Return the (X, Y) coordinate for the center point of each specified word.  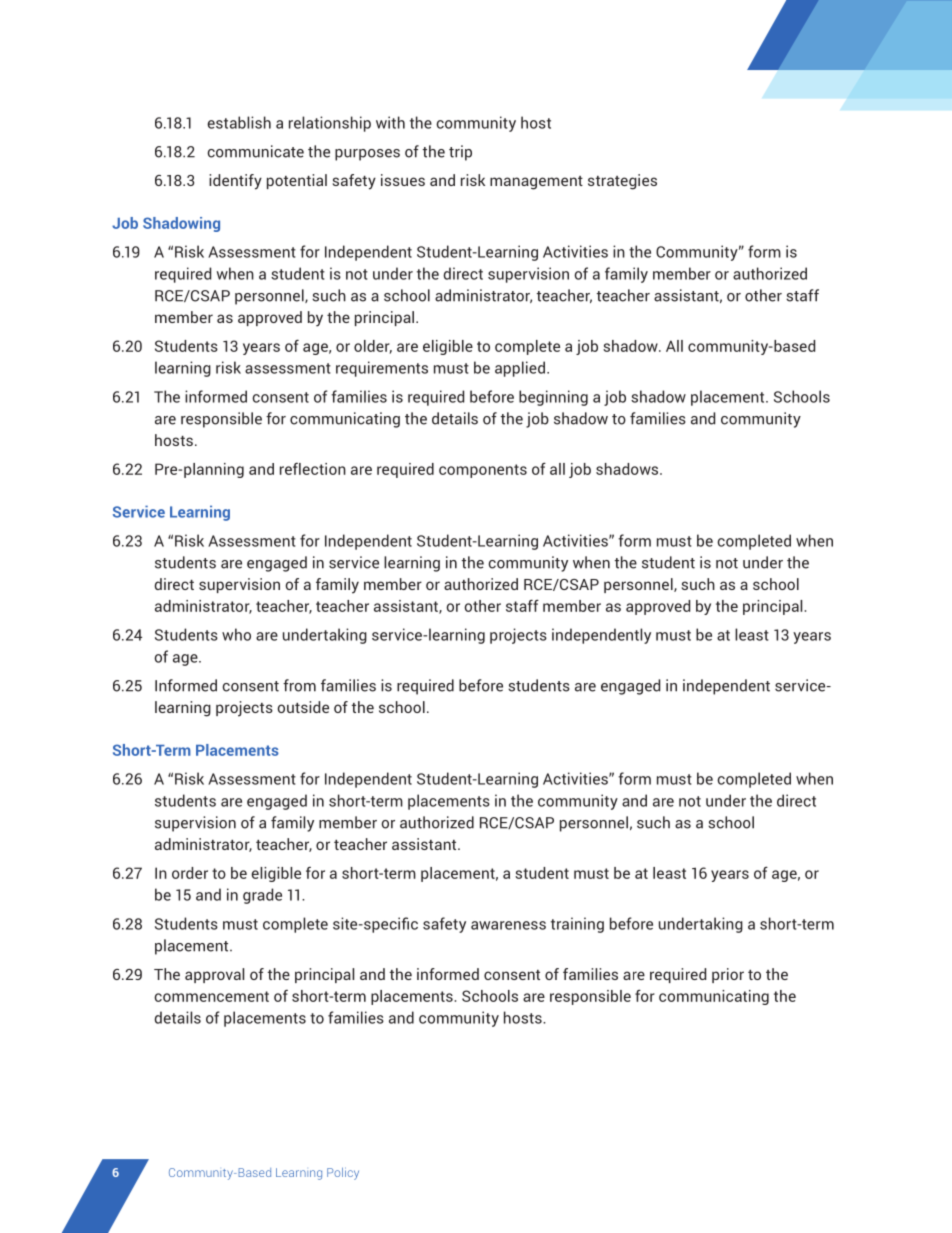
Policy (343, 1173)
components (483, 471)
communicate (255, 151)
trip (460, 153)
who (236, 634)
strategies (622, 182)
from (299, 685)
